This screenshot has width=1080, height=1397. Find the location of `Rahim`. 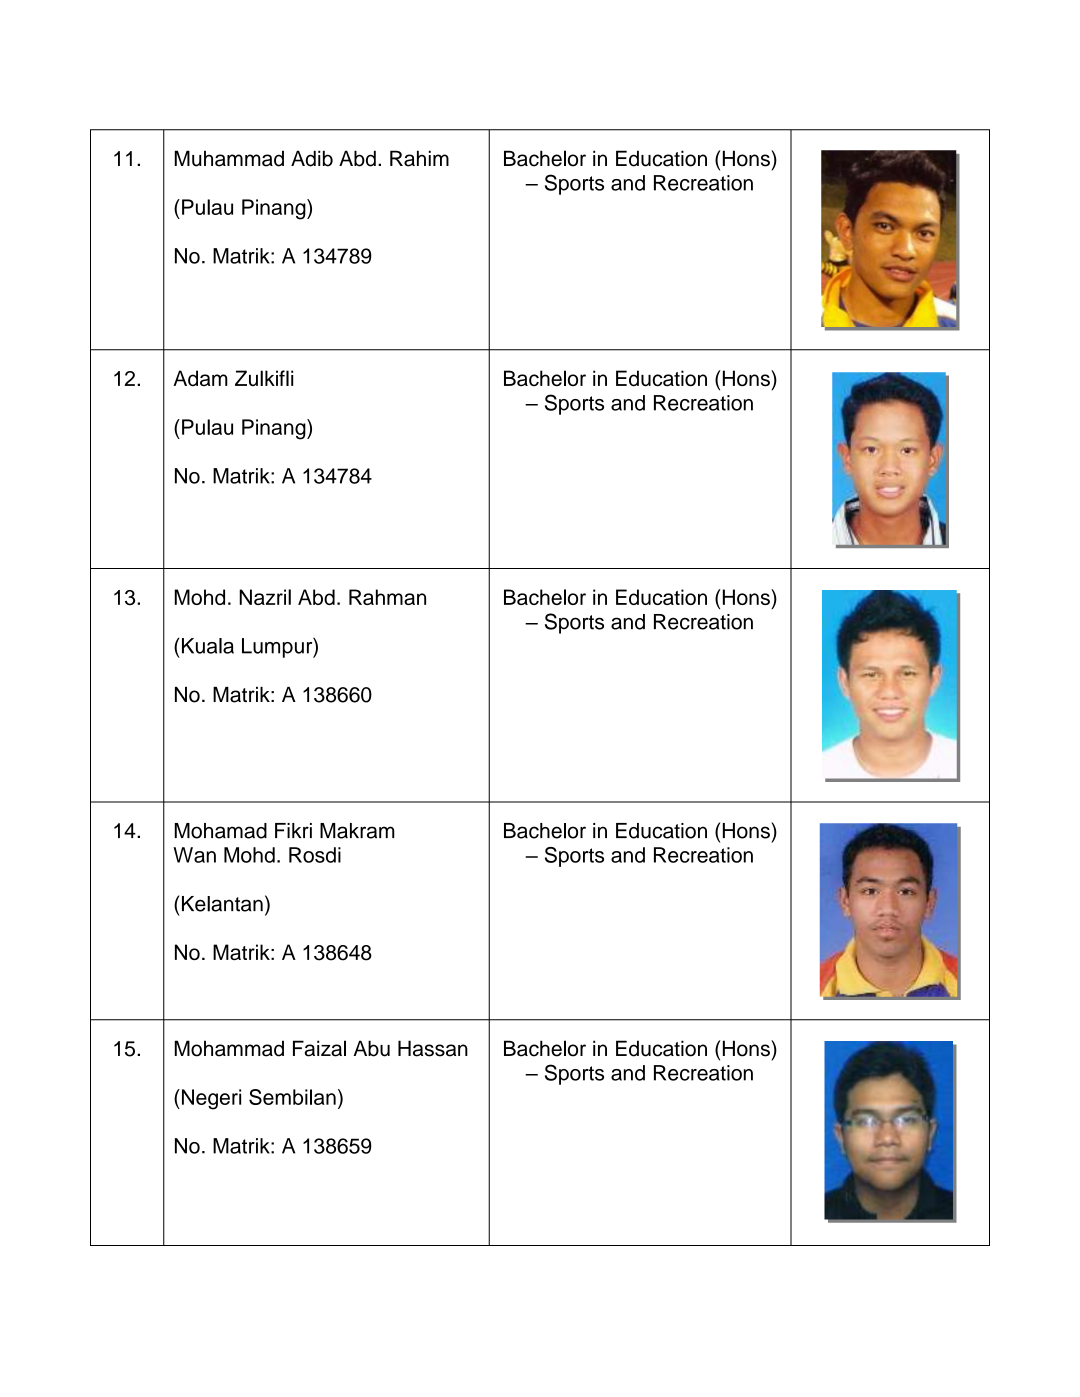

Rahim is located at coordinates (419, 158).
